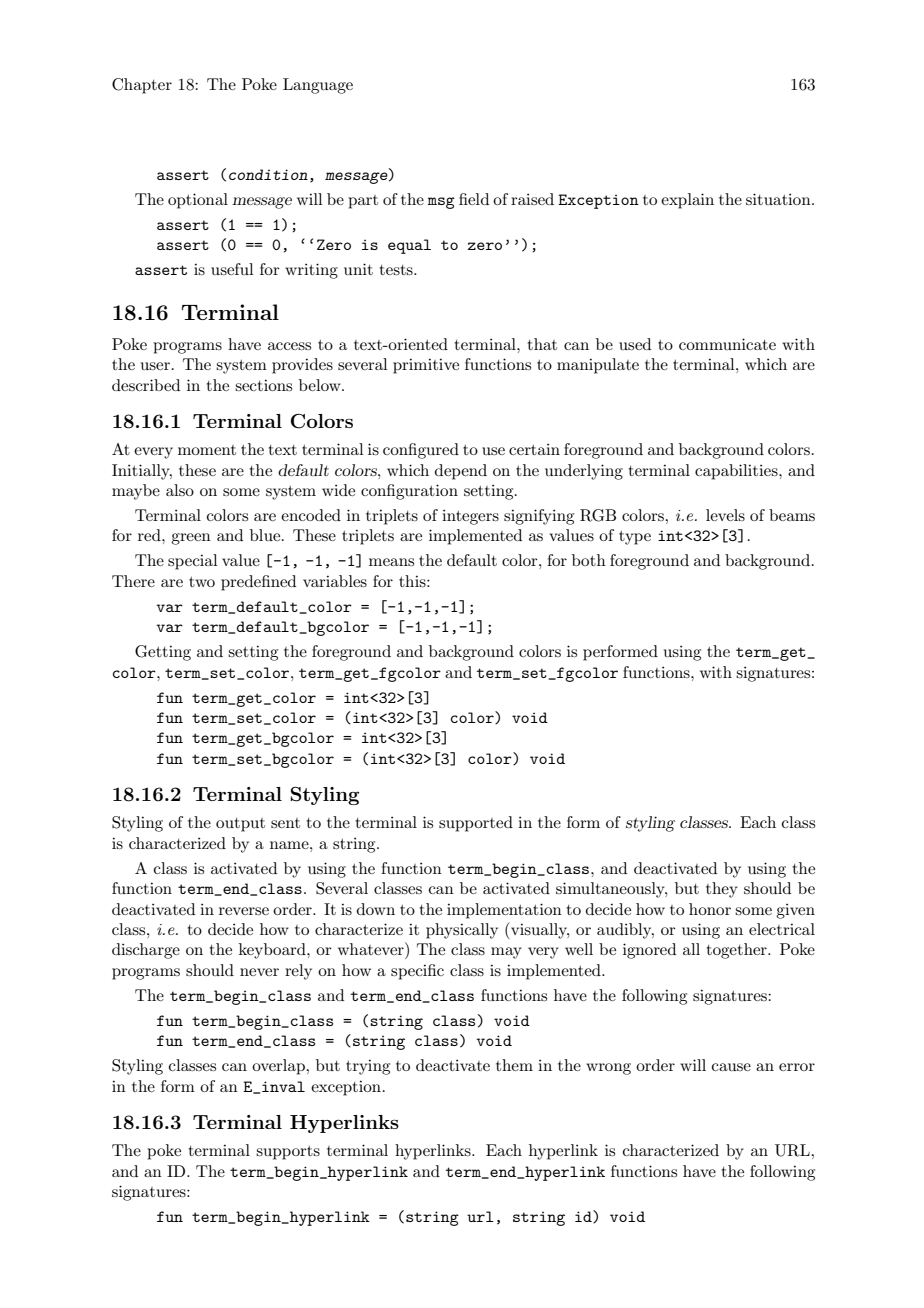 The width and height of the page is (924, 1308). I want to click on them, so click(514, 1065).
